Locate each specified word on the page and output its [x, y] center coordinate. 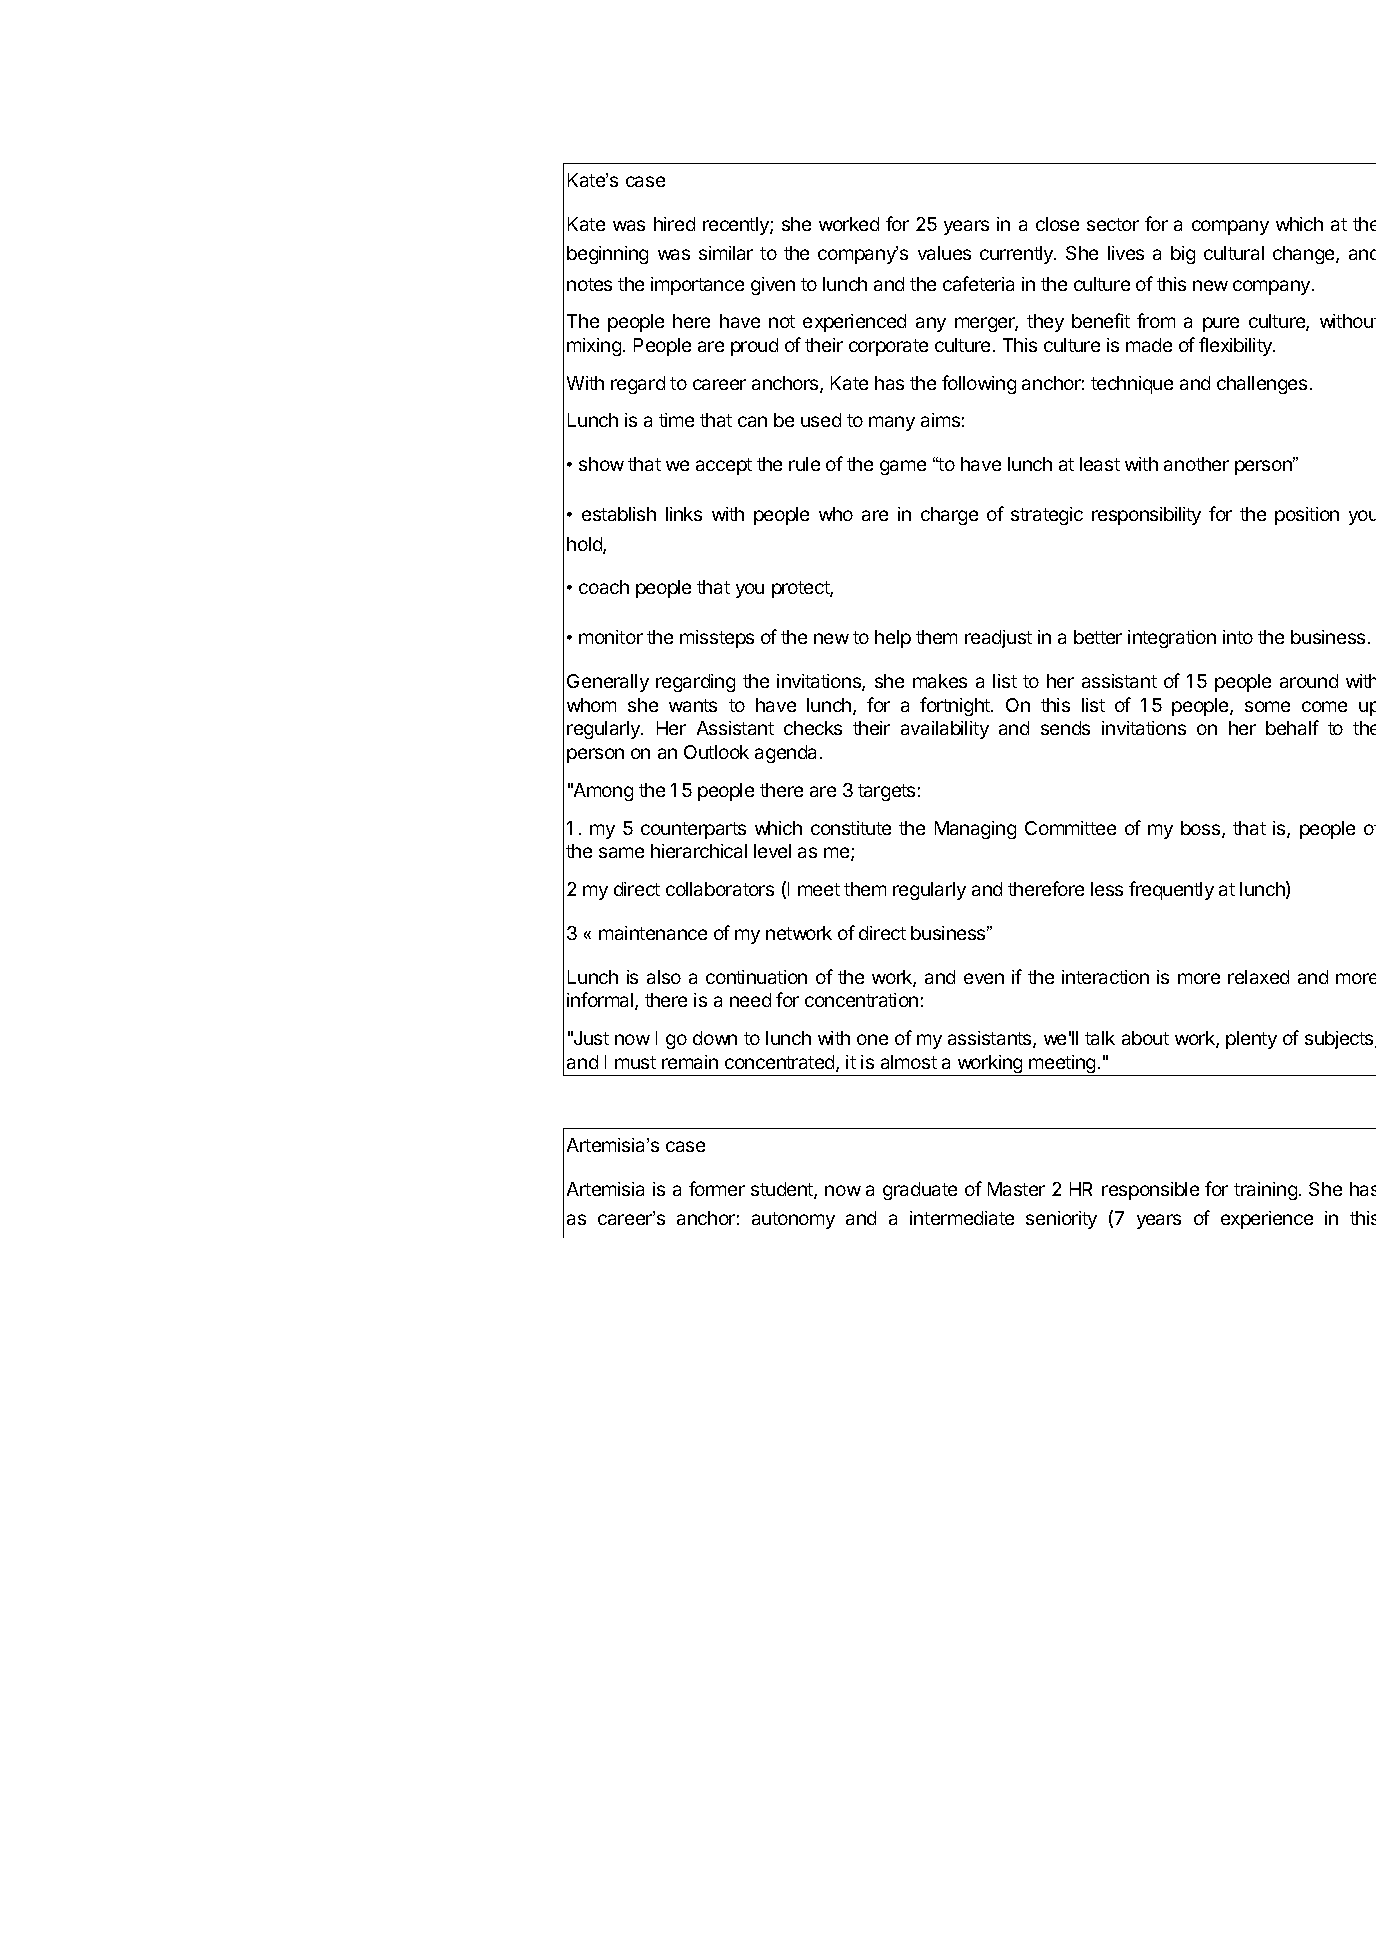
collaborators [720, 889]
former [717, 1188]
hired [674, 224]
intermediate [962, 1218]
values [944, 253]
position [1307, 516]
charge [949, 516]
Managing [975, 830]
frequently [1171, 890]
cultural [1234, 253]
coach [604, 587]
